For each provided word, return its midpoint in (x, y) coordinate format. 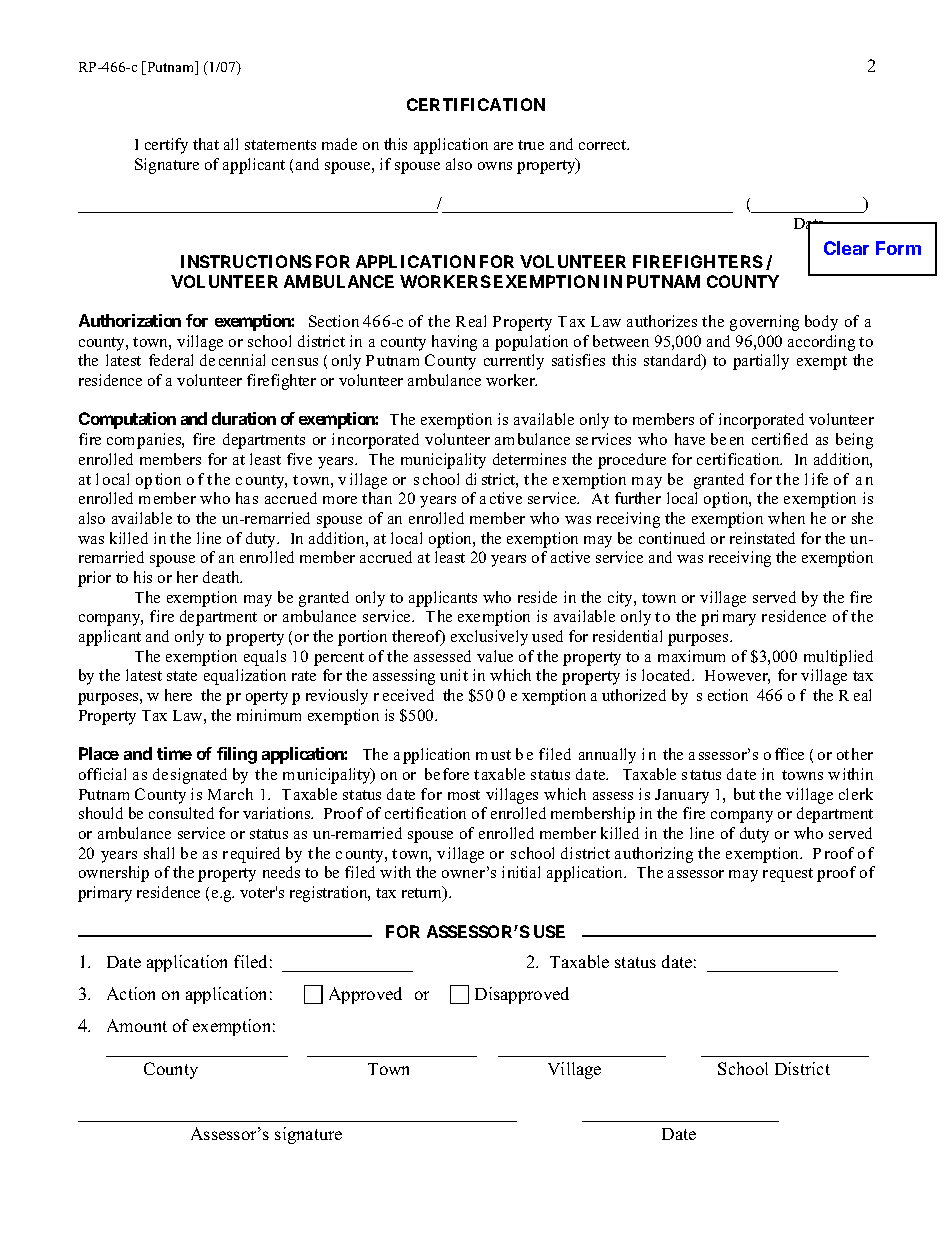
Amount (137, 1025)
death (222, 577)
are (503, 146)
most (464, 795)
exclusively (489, 638)
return (423, 893)
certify (166, 146)
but (744, 794)
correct (603, 145)
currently (514, 362)
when (786, 518)
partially (761, 362)
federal (171, 360)
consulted (181, 813)
